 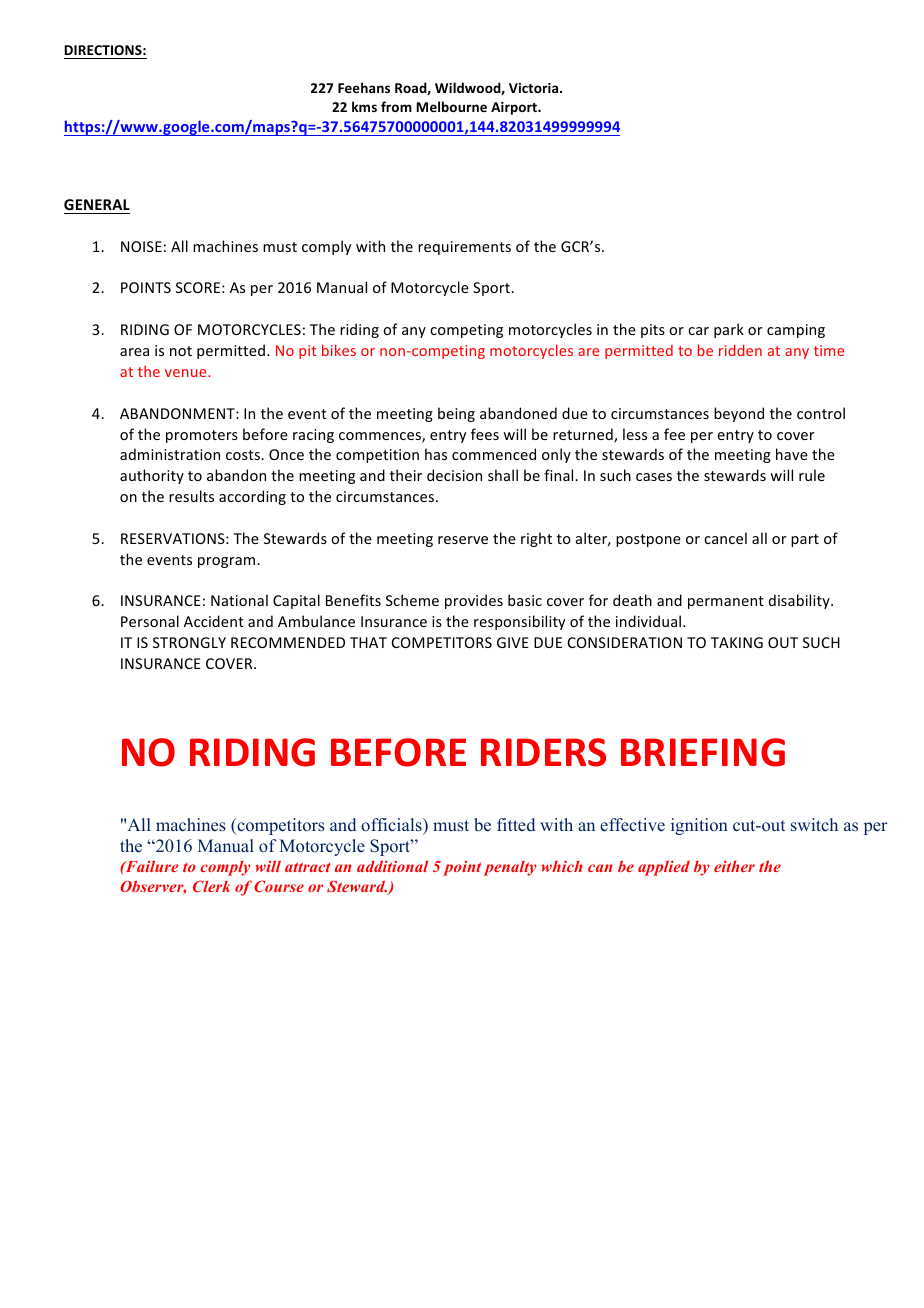 I want to click on kms, so click(x=364, y=106).
